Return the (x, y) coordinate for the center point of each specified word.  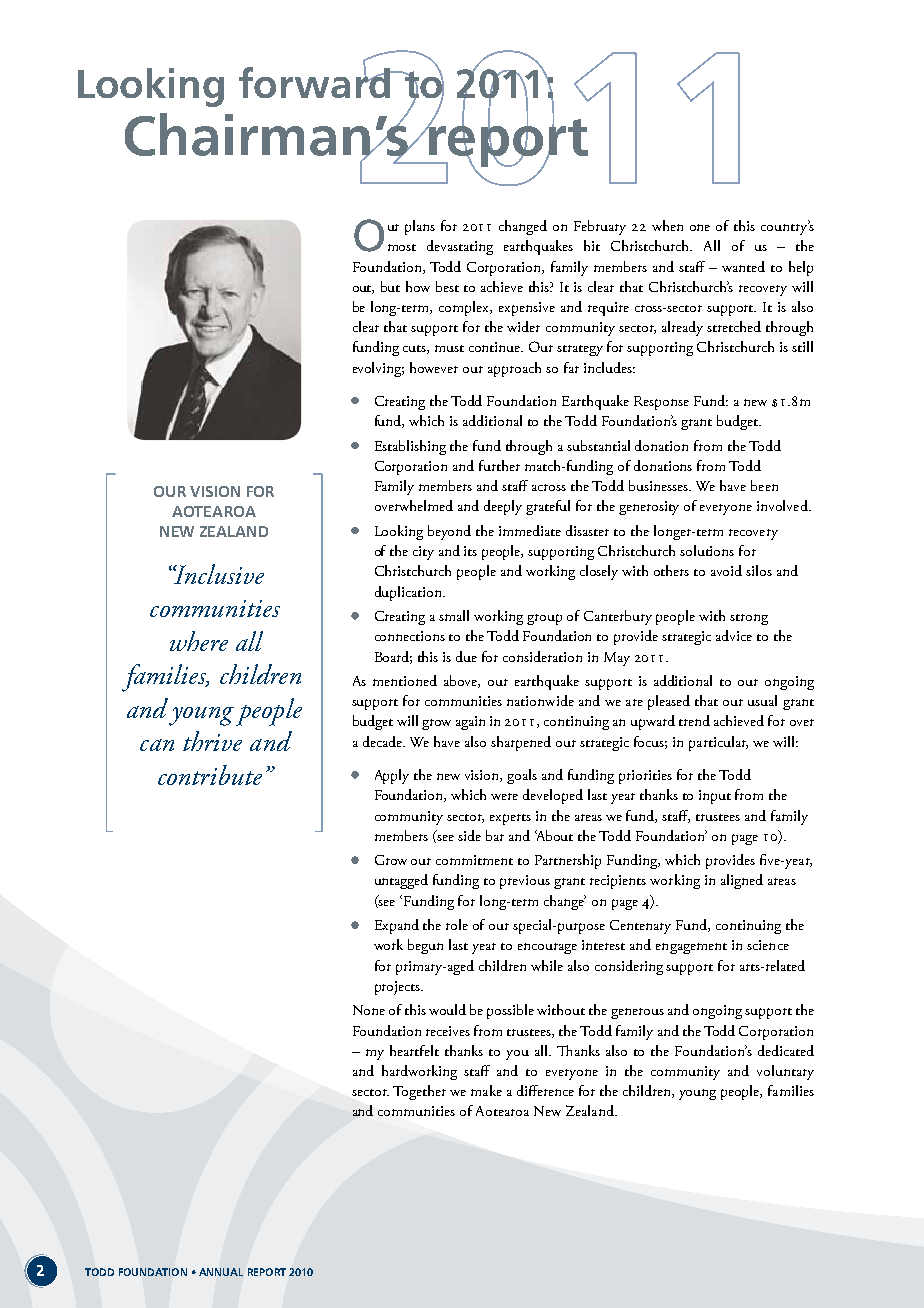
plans (420, 227)
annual (221, 1272)
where (199, 641)
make (486, 1090)
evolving (378, 369)
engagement (691, 948)
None (369, 1010)
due (466, 656)
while (547, 965)
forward (315, 81)
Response (661, 403)
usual (762, 700)
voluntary (785, 1072)
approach (514, 369)
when (667, 225)
